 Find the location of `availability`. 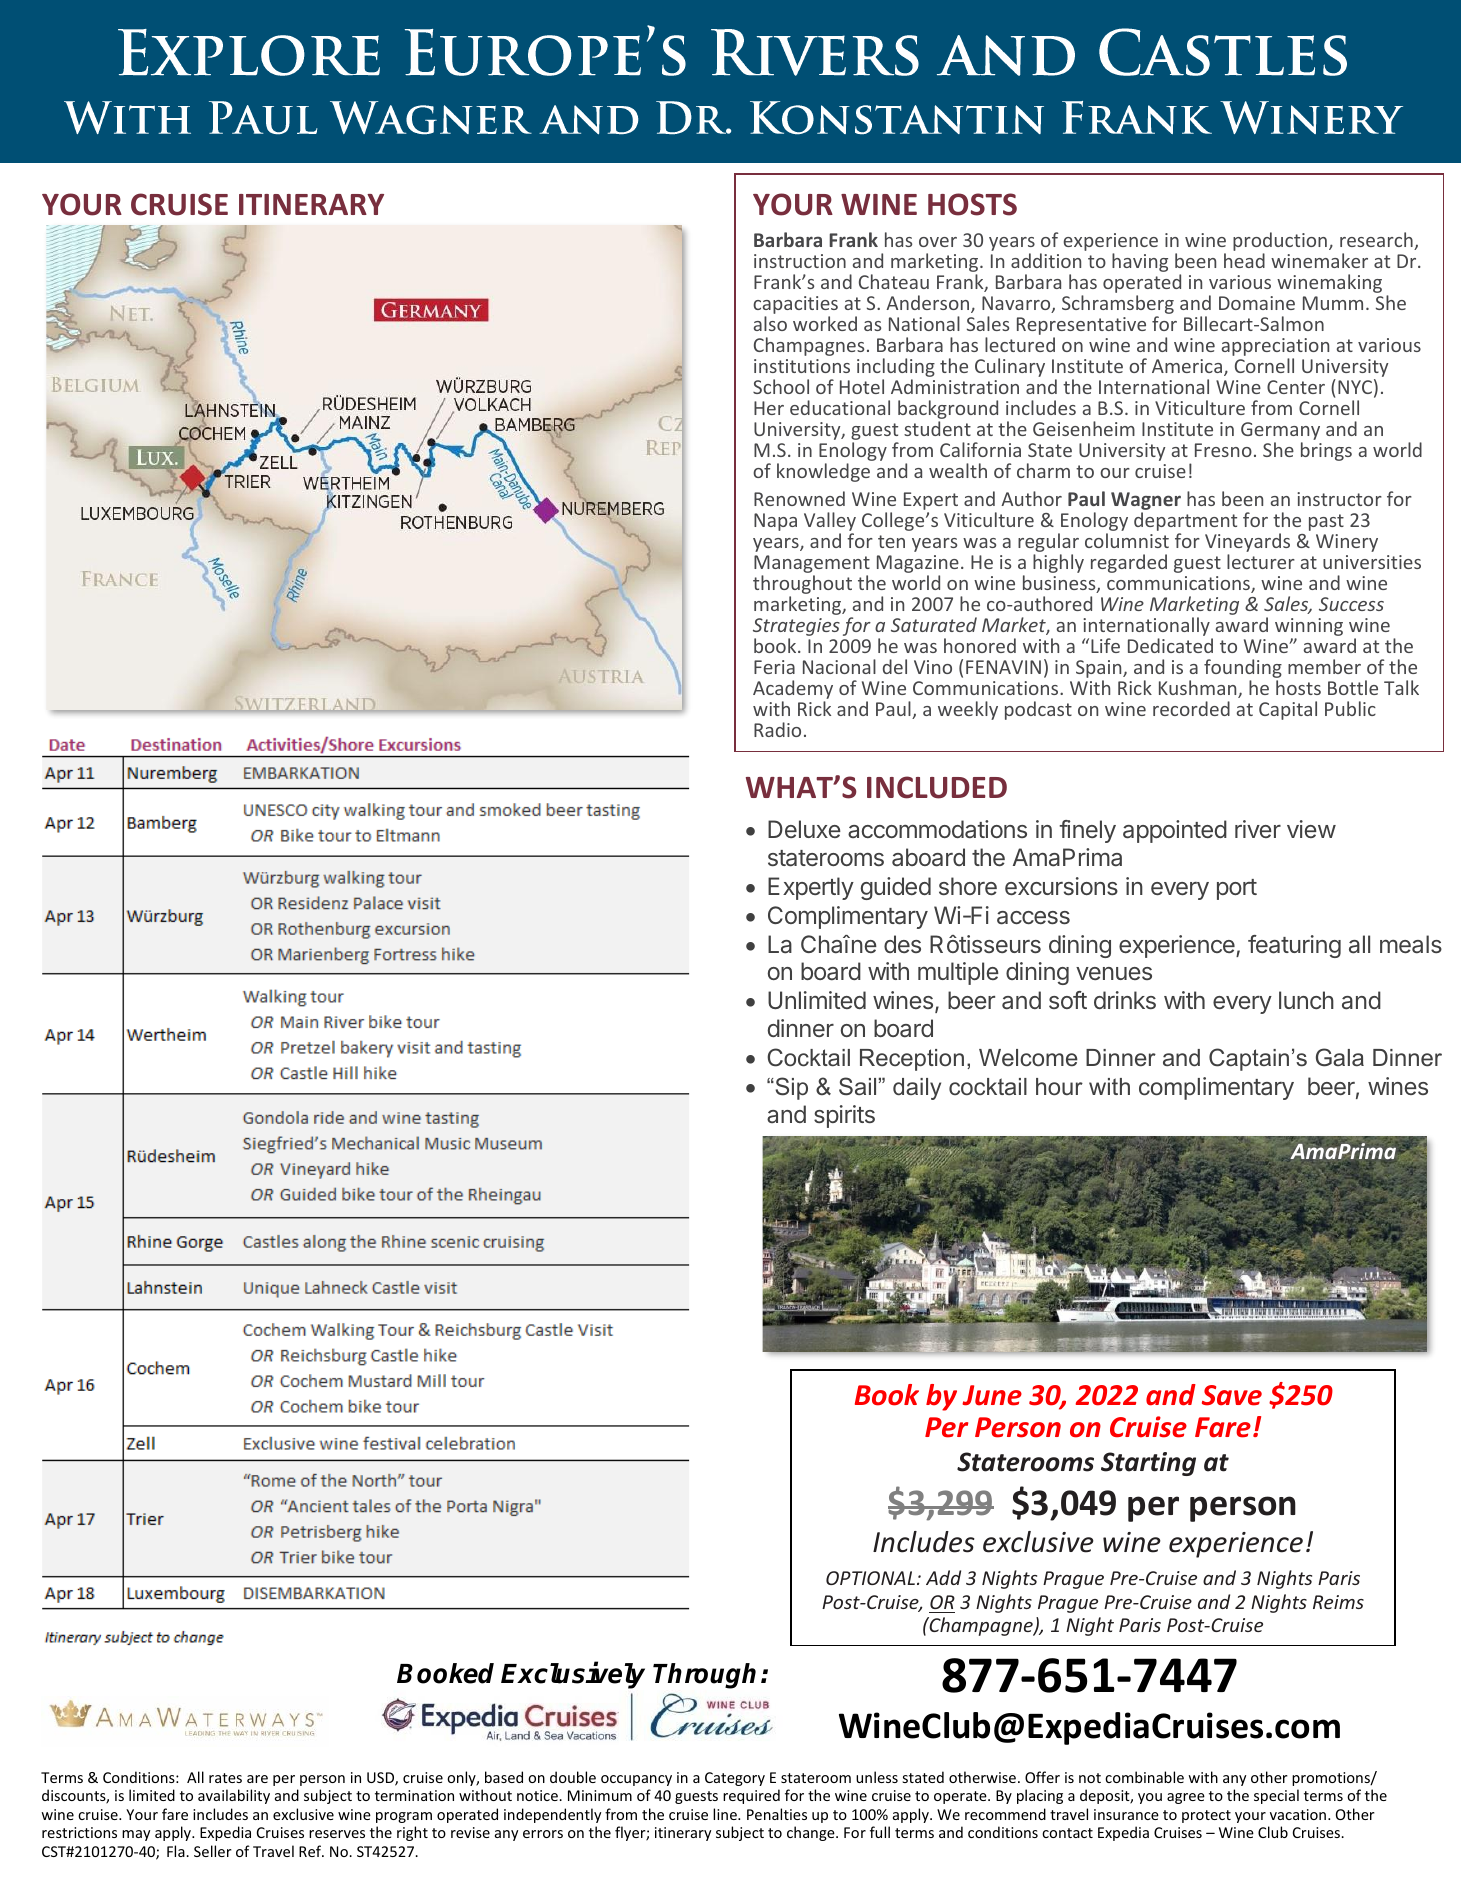

availability is located at coordinates (234, 1796).
